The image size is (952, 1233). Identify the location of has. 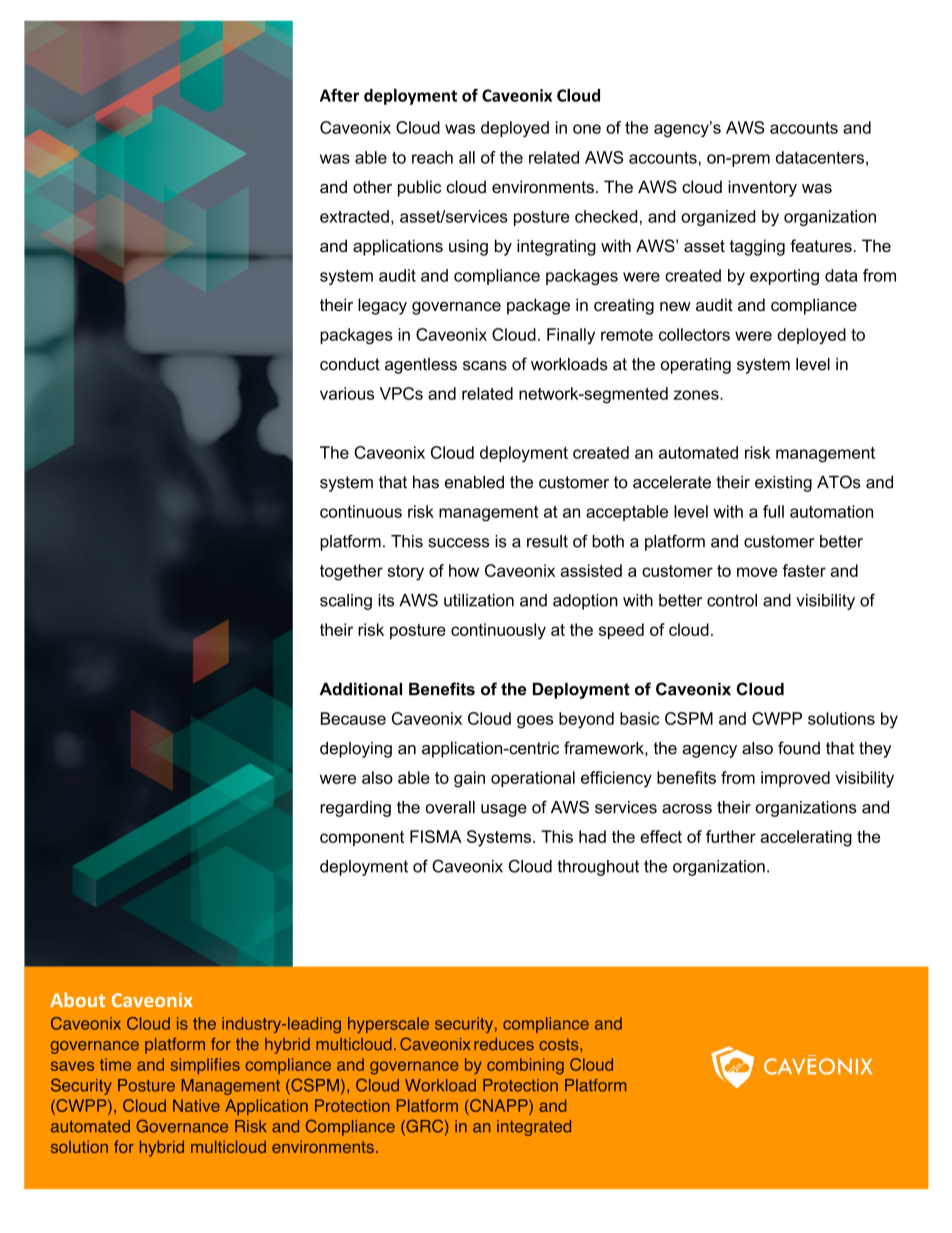
(426, 482).
